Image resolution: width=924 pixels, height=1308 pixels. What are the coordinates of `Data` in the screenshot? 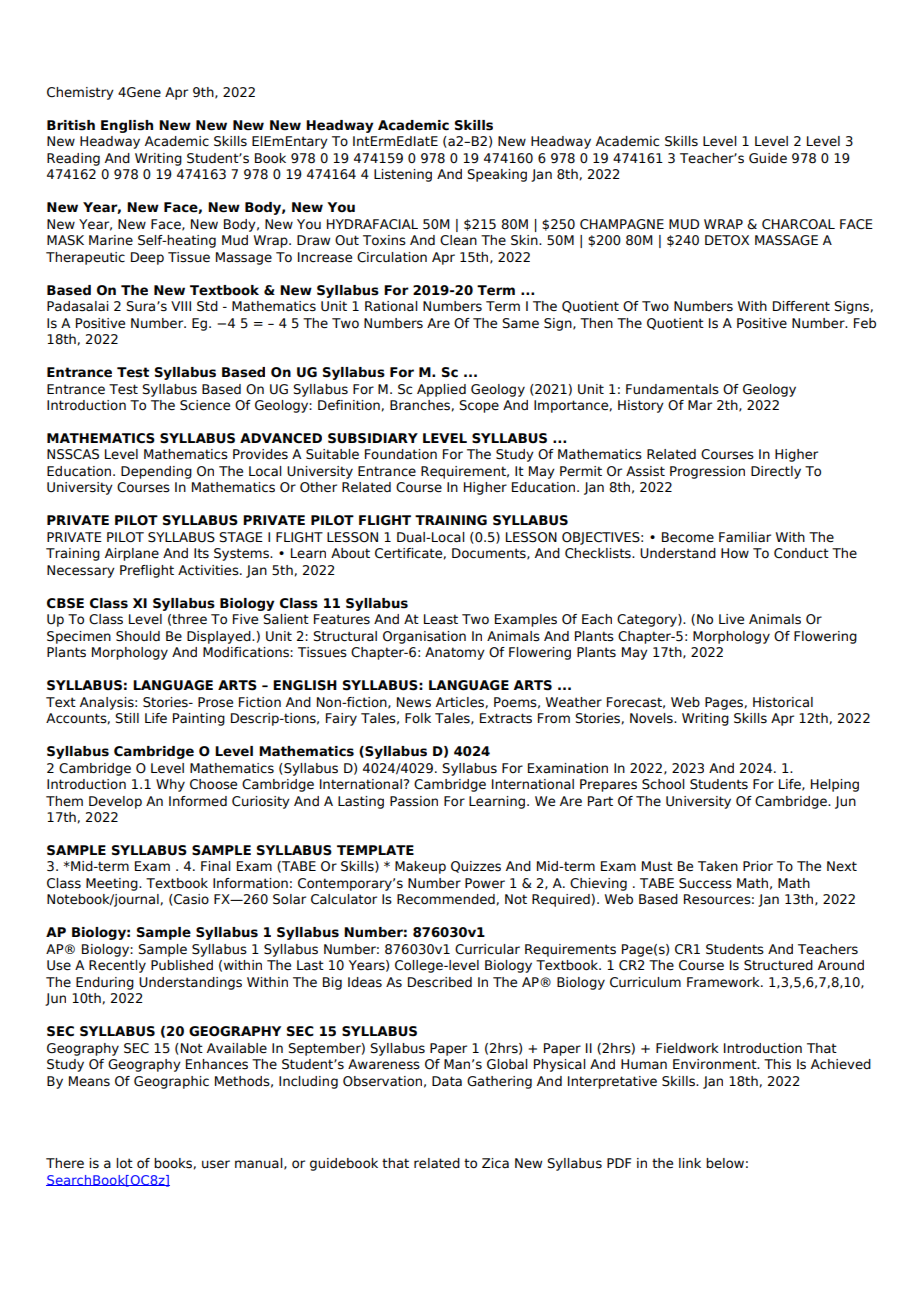 It's located at (447, 1081).
